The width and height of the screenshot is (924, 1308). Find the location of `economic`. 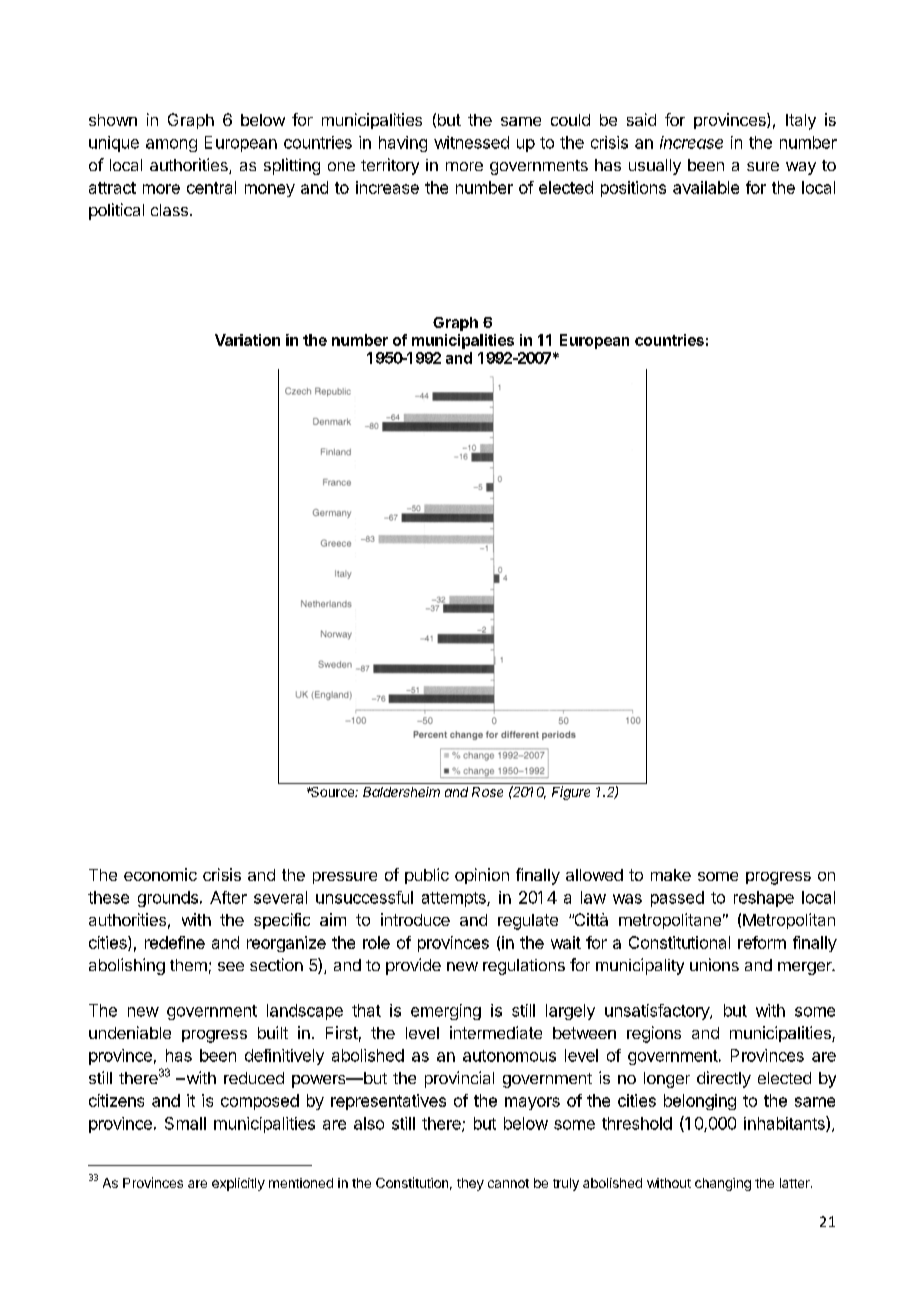

economic is located at coordinates (160, 874).
